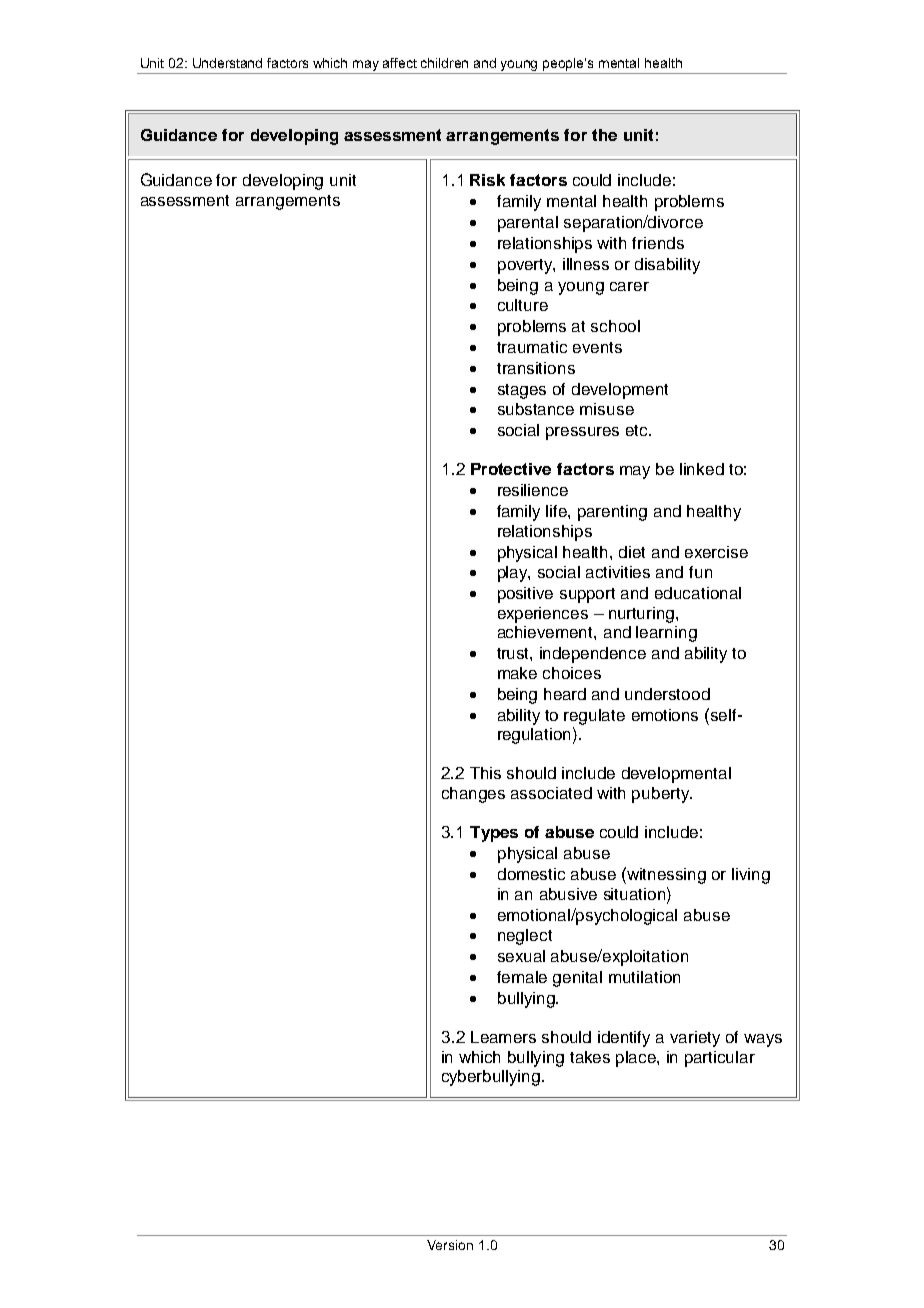  What do you see at coordinates (720, 1059) in the screenshot?
I see `particular` at bounding box center [720, 1059].
